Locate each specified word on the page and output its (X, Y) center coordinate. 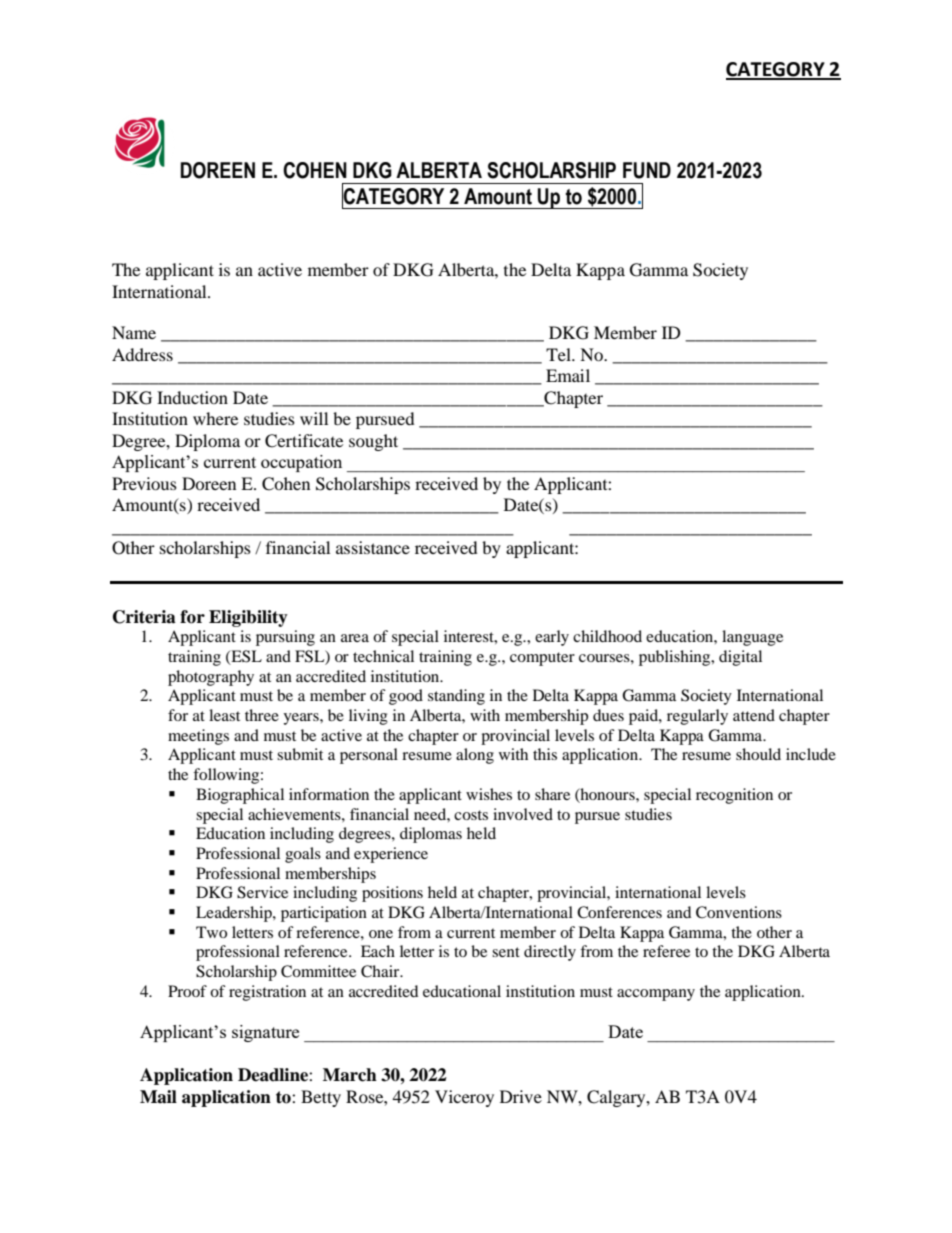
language (752, 638)
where (215, 418)
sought (373, 442)
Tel (559, 354)
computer (542, 659)
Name (134, 332)
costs (471, 815)
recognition (734, 796)
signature (265, 1033)
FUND (647, 170)
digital (740, 658)
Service (262, 892)
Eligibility (248, 618)
